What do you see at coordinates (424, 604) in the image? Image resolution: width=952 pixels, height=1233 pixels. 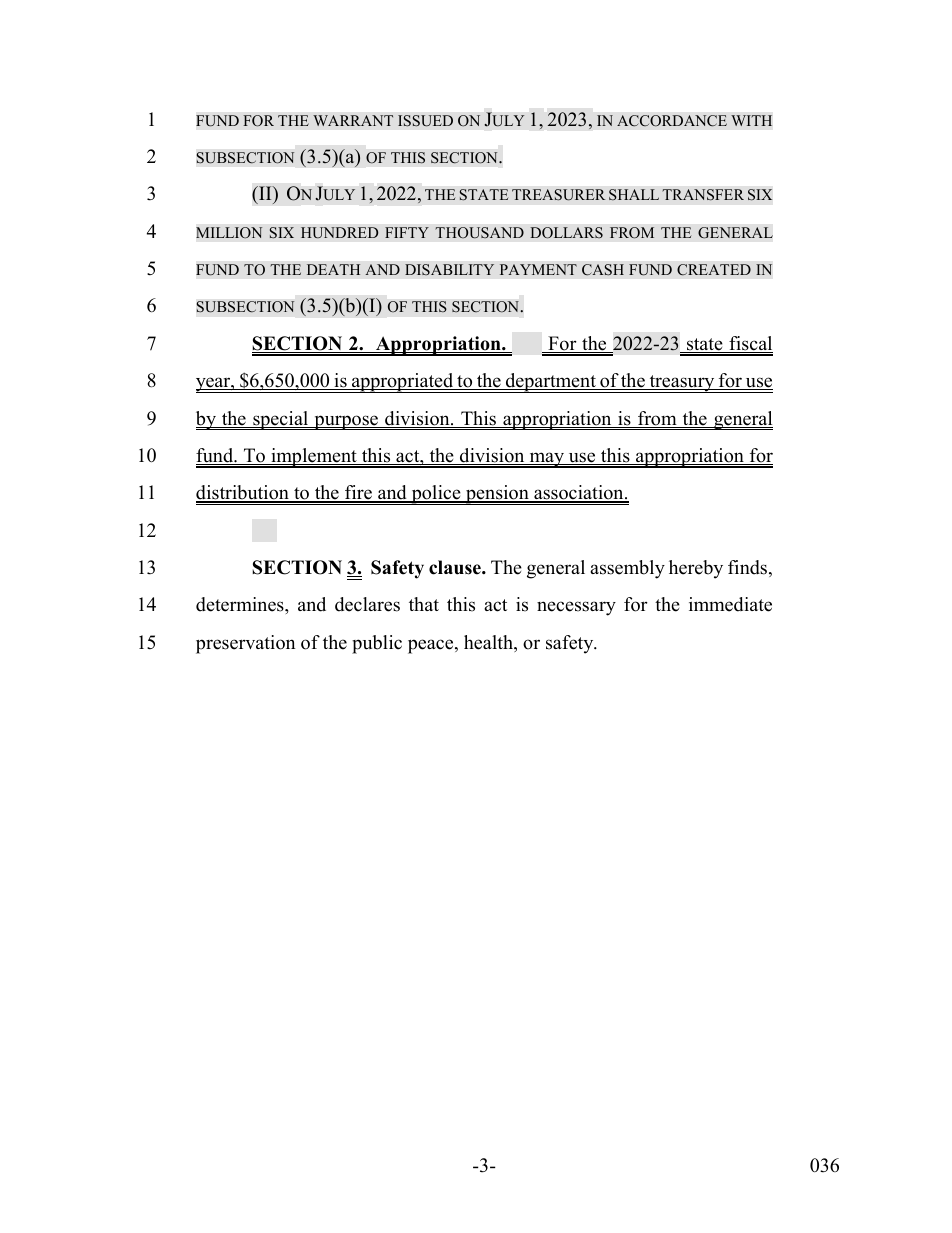 I see `that` at bounding box center [424, 604].
